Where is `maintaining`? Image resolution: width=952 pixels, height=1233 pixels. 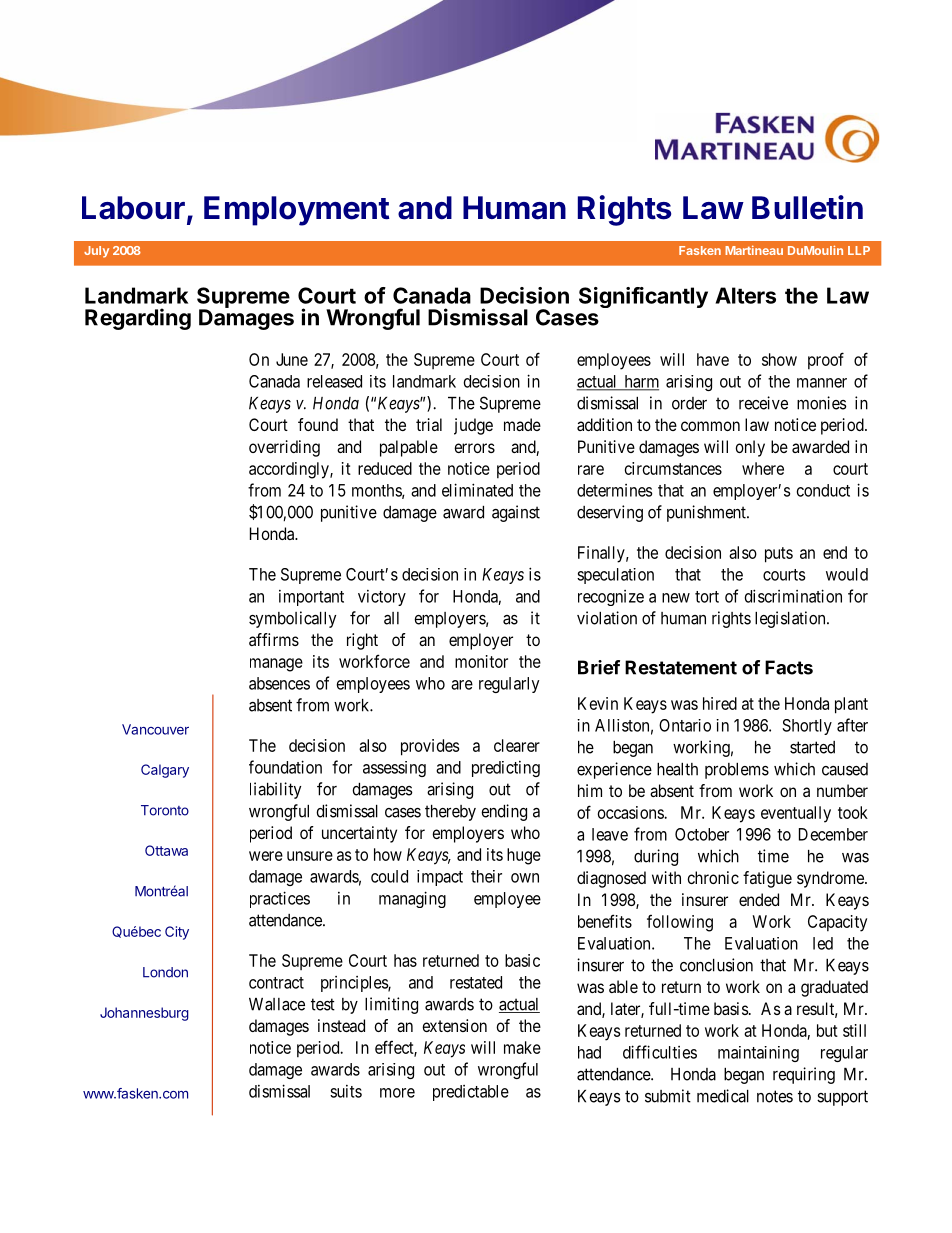
maintaining is located at coordinates (758, 1054).
